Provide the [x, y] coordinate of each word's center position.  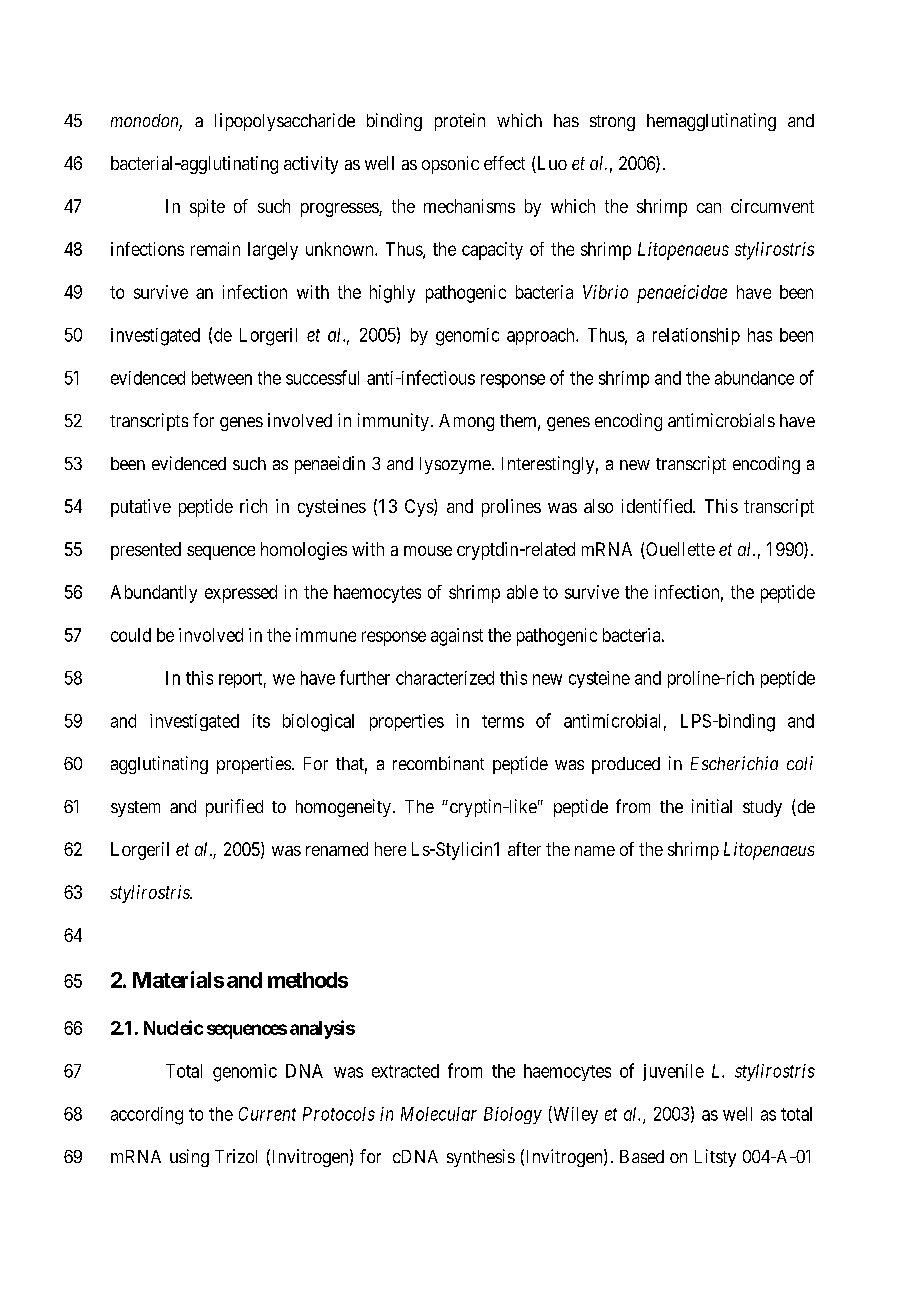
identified [658, 506]
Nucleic [173, 1027]
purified [234, 808]
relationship [696, 336]
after [524, 849]
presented [146, 551]
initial [712, 806]
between [222, 378]
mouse [428, 551]
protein [460, 122]
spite [207, 208]
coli [800, 763]
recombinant [438, 763]
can [709, 208]
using [189, 1158]
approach [542, 336]
